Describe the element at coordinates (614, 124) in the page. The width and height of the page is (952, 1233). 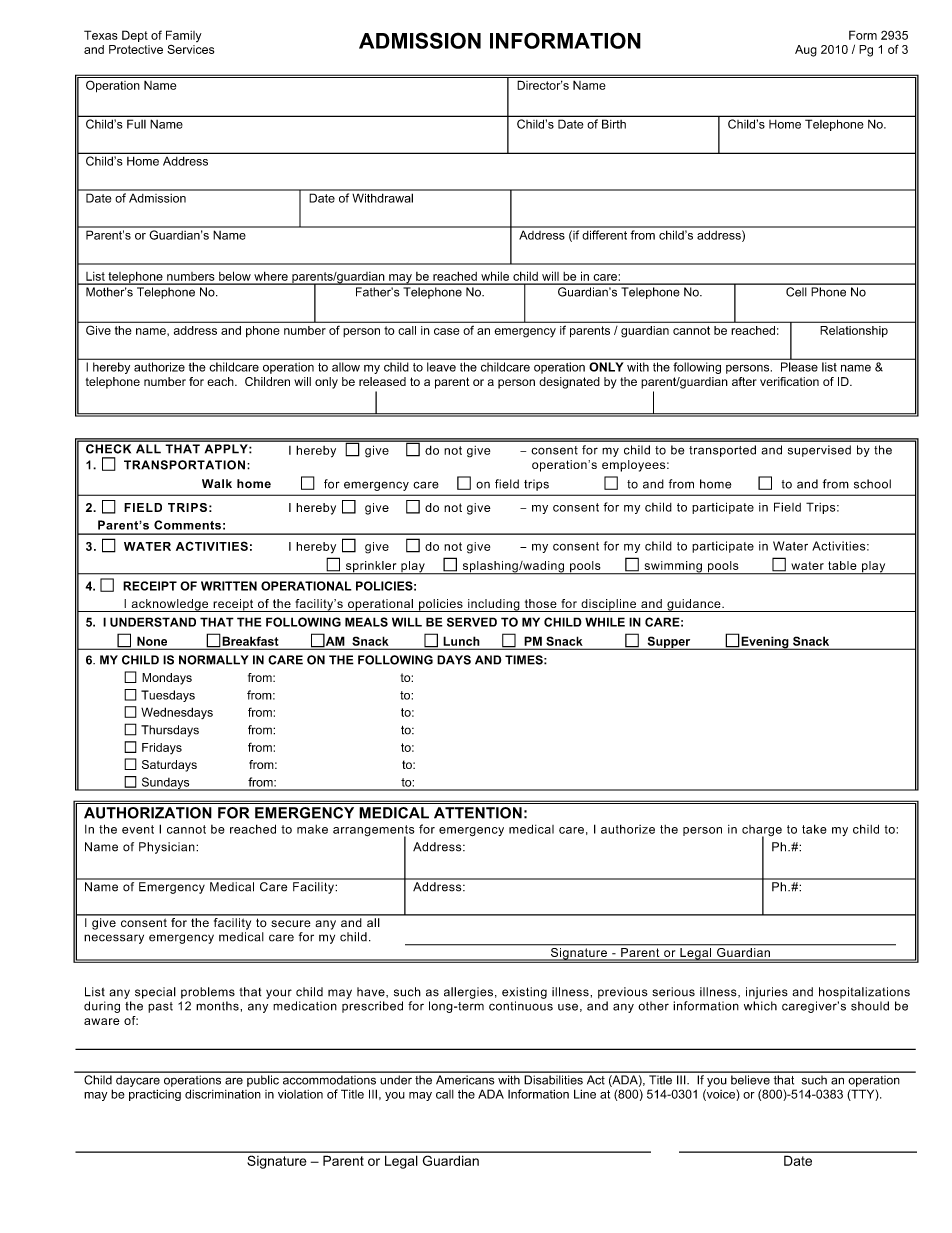
I see `Birth` at that location.
